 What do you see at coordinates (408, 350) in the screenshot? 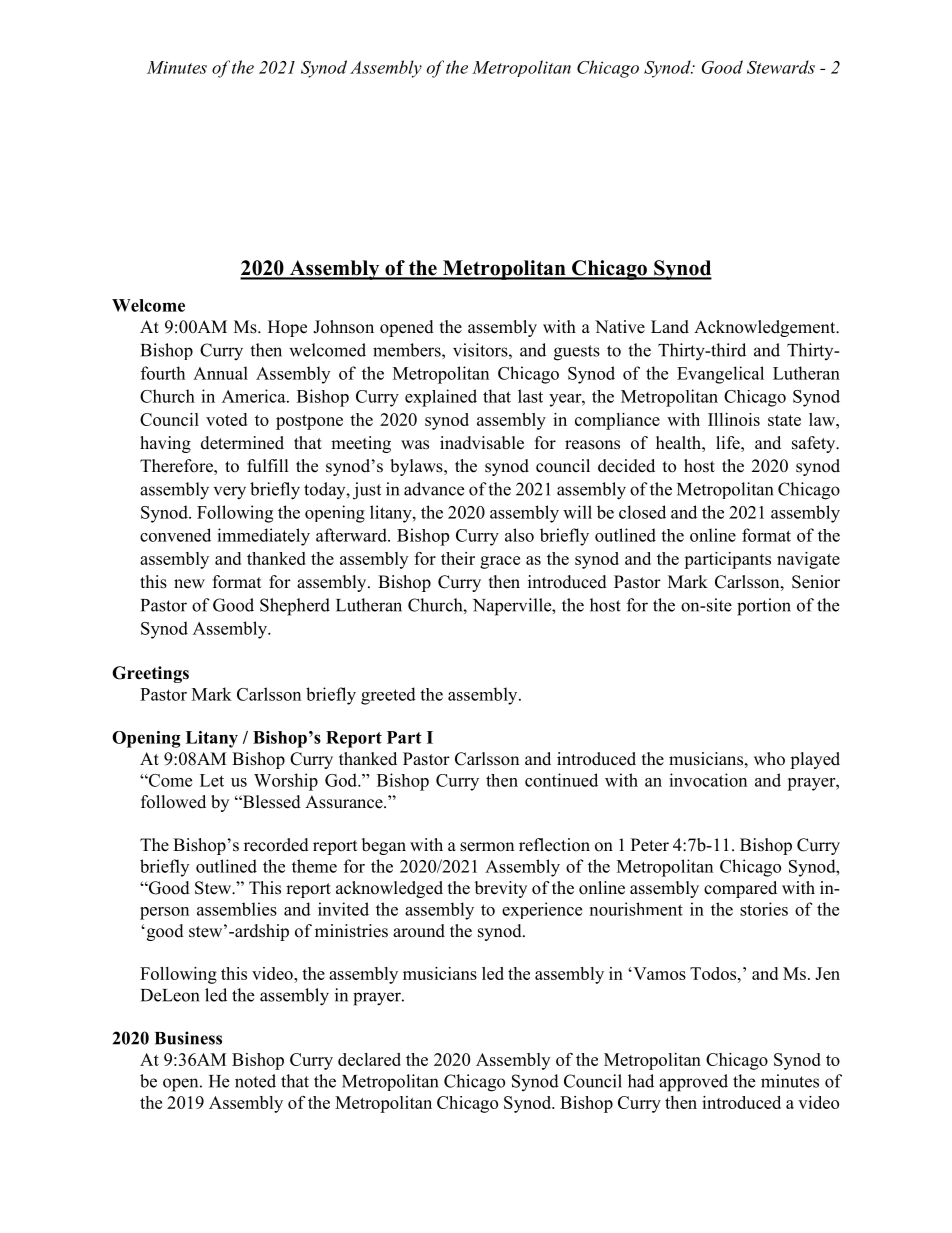
I see `members` at bounding box center [408, 350].
